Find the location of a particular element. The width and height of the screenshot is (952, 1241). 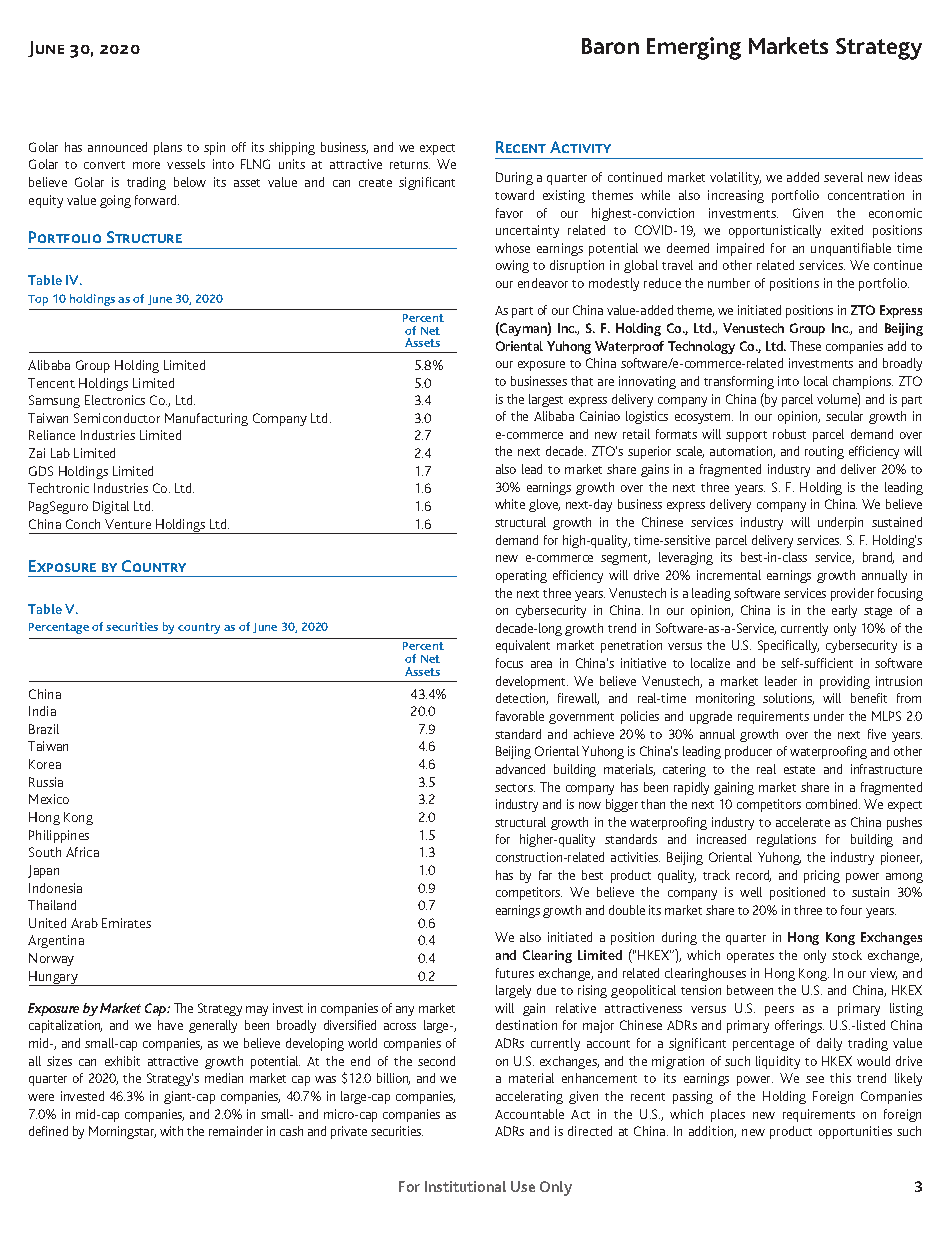

announced is located at coordinates (117, 147).
